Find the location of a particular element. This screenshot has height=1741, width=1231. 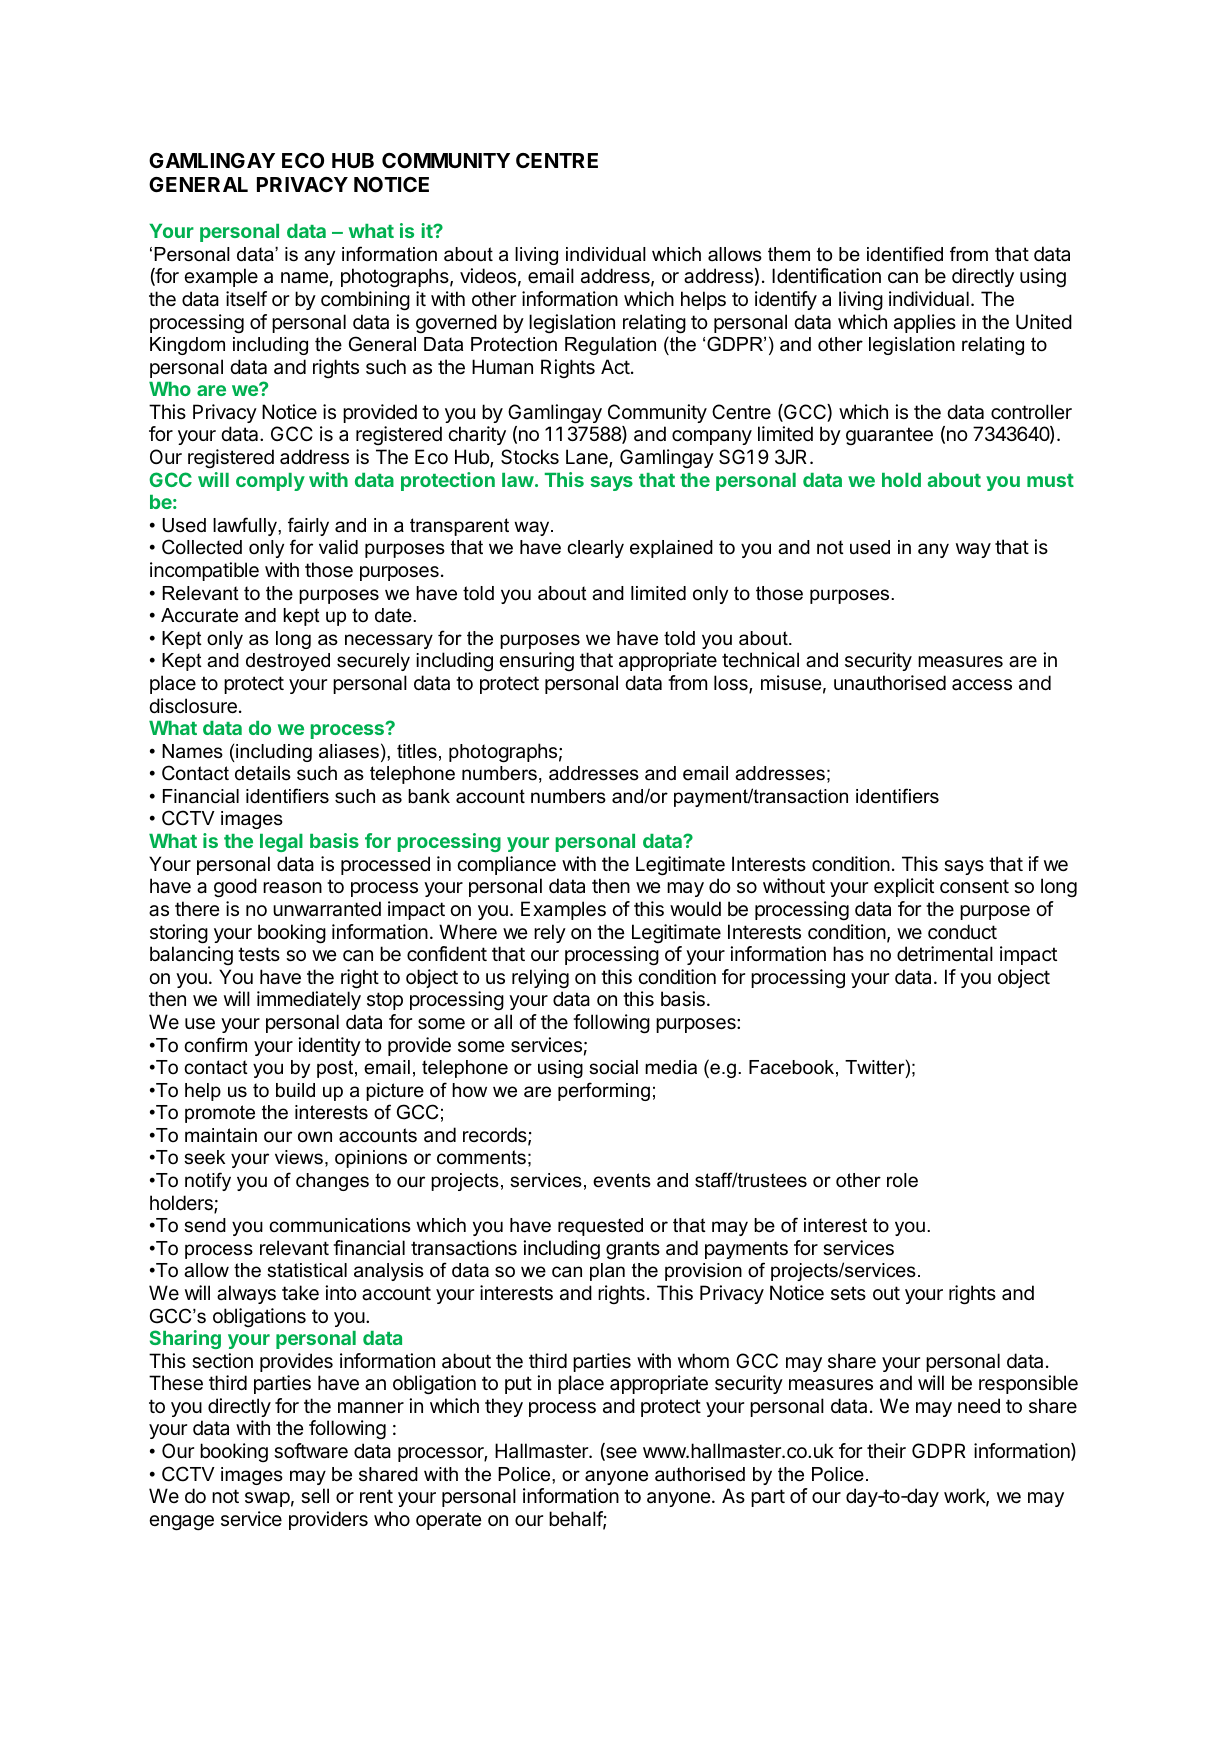

reason is located at coordinates (292, 888).
